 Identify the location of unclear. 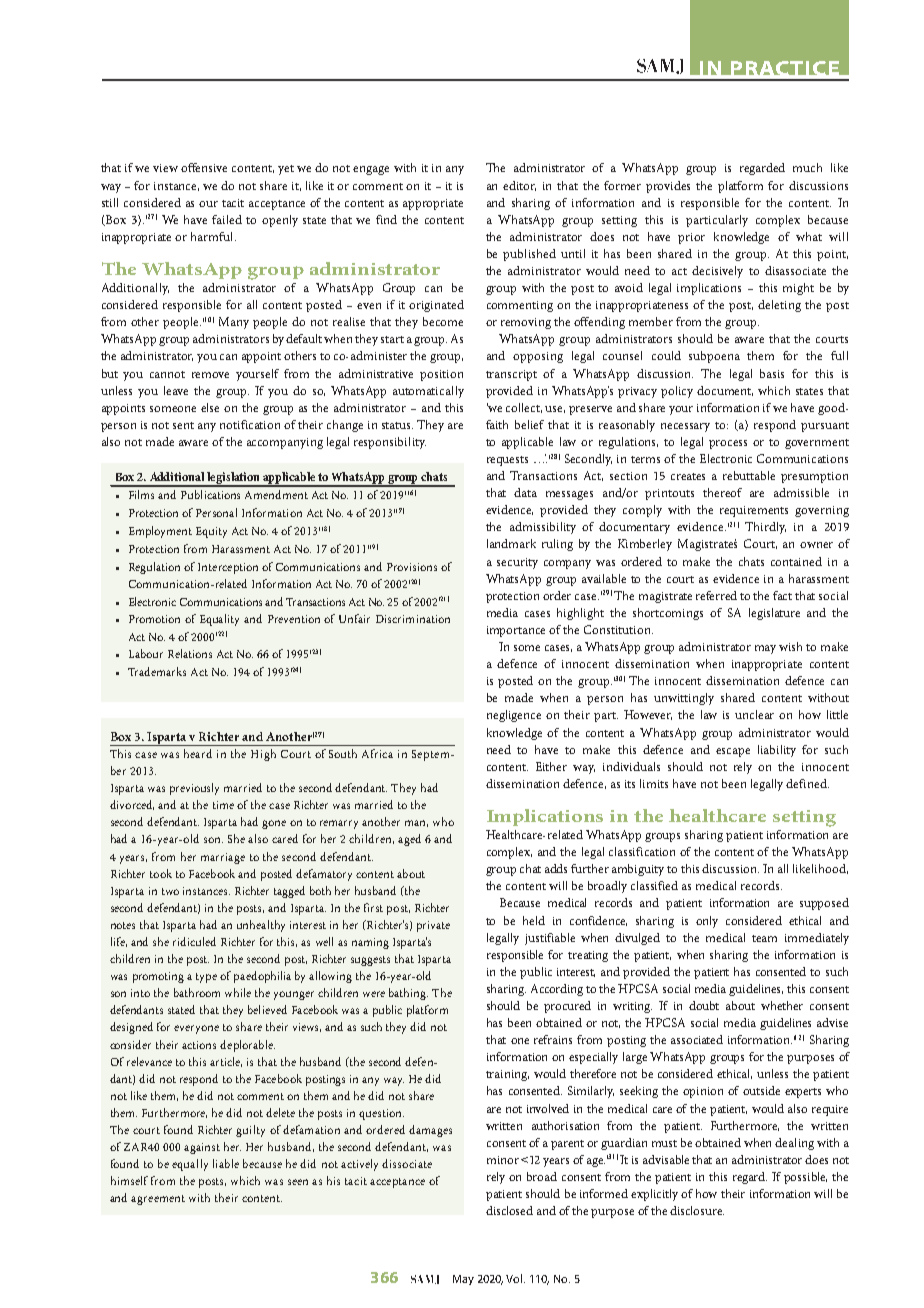
(754, 714).
